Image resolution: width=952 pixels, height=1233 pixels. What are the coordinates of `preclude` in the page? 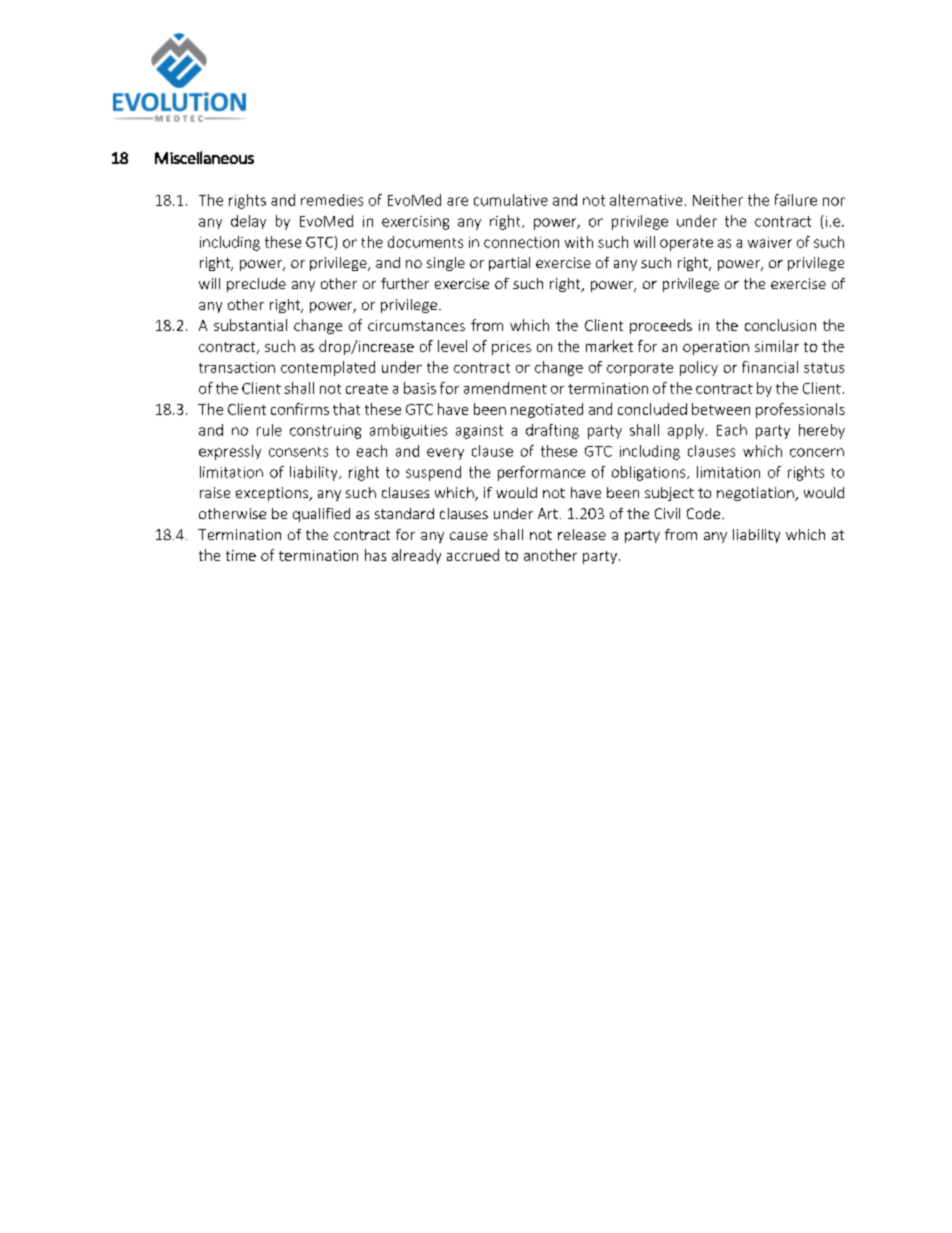 It's located at (256, 285).
